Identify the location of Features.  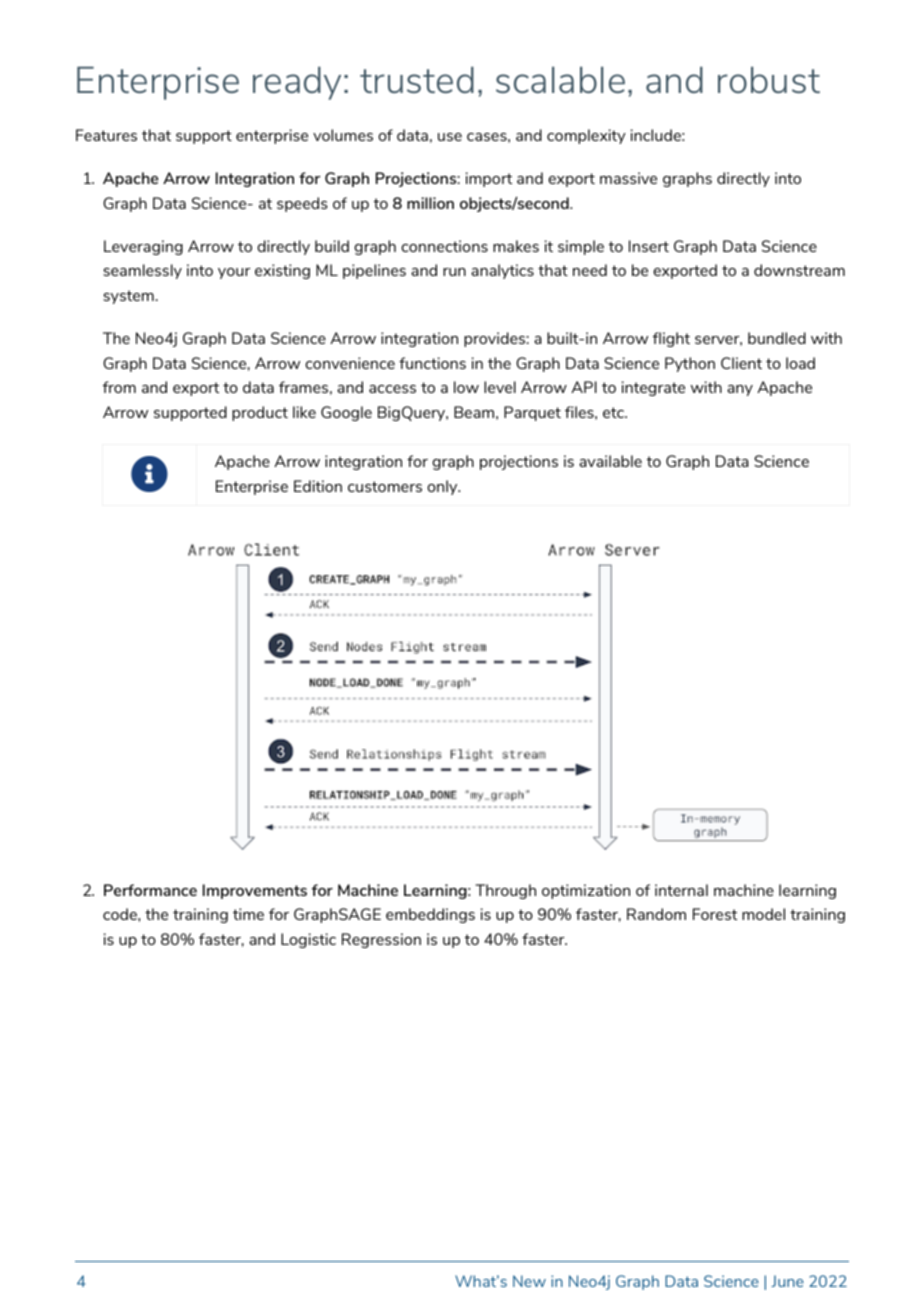
(106, 135).
